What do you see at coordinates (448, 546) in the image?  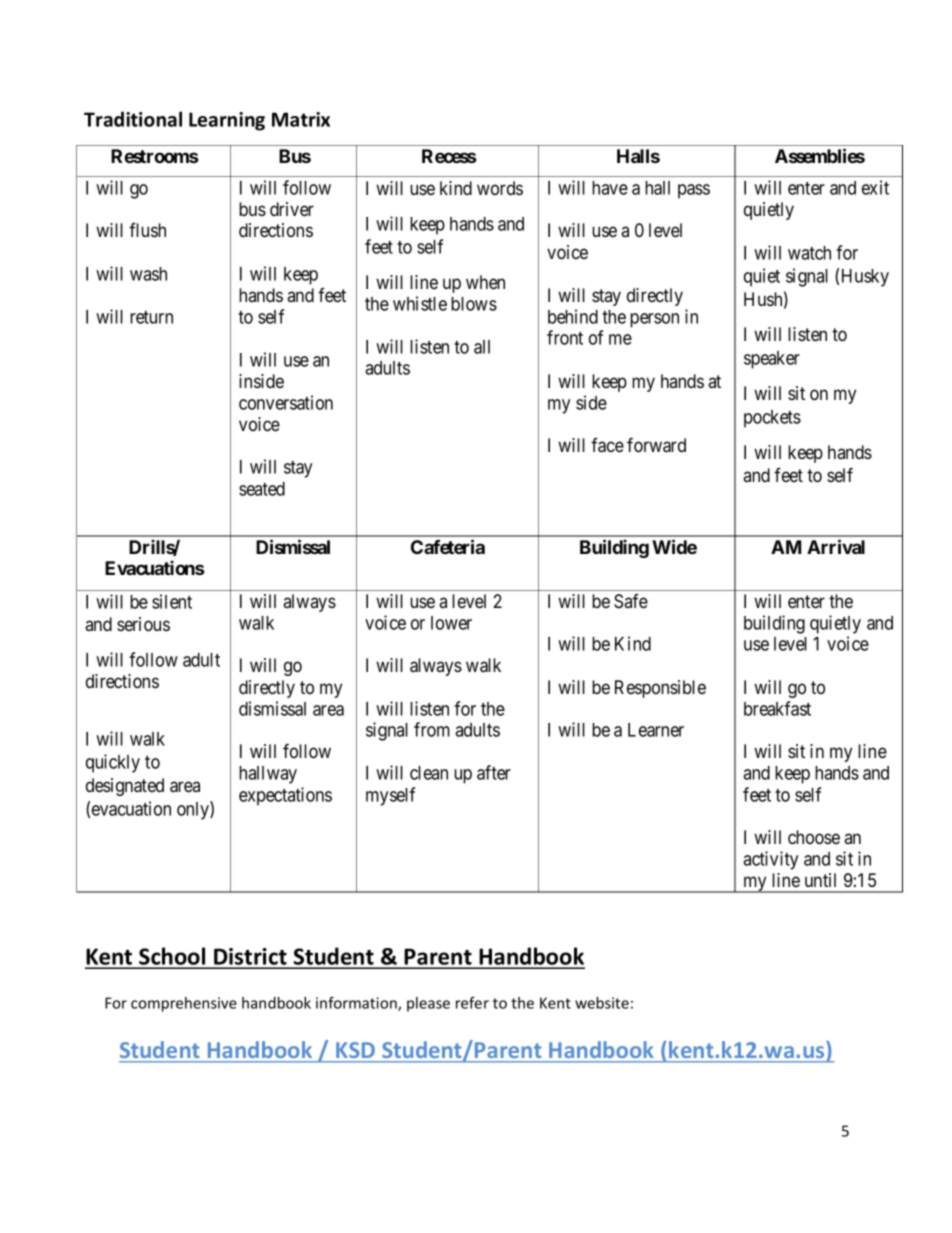 I see `Cafeteria` at bounding box center [448, 546].
